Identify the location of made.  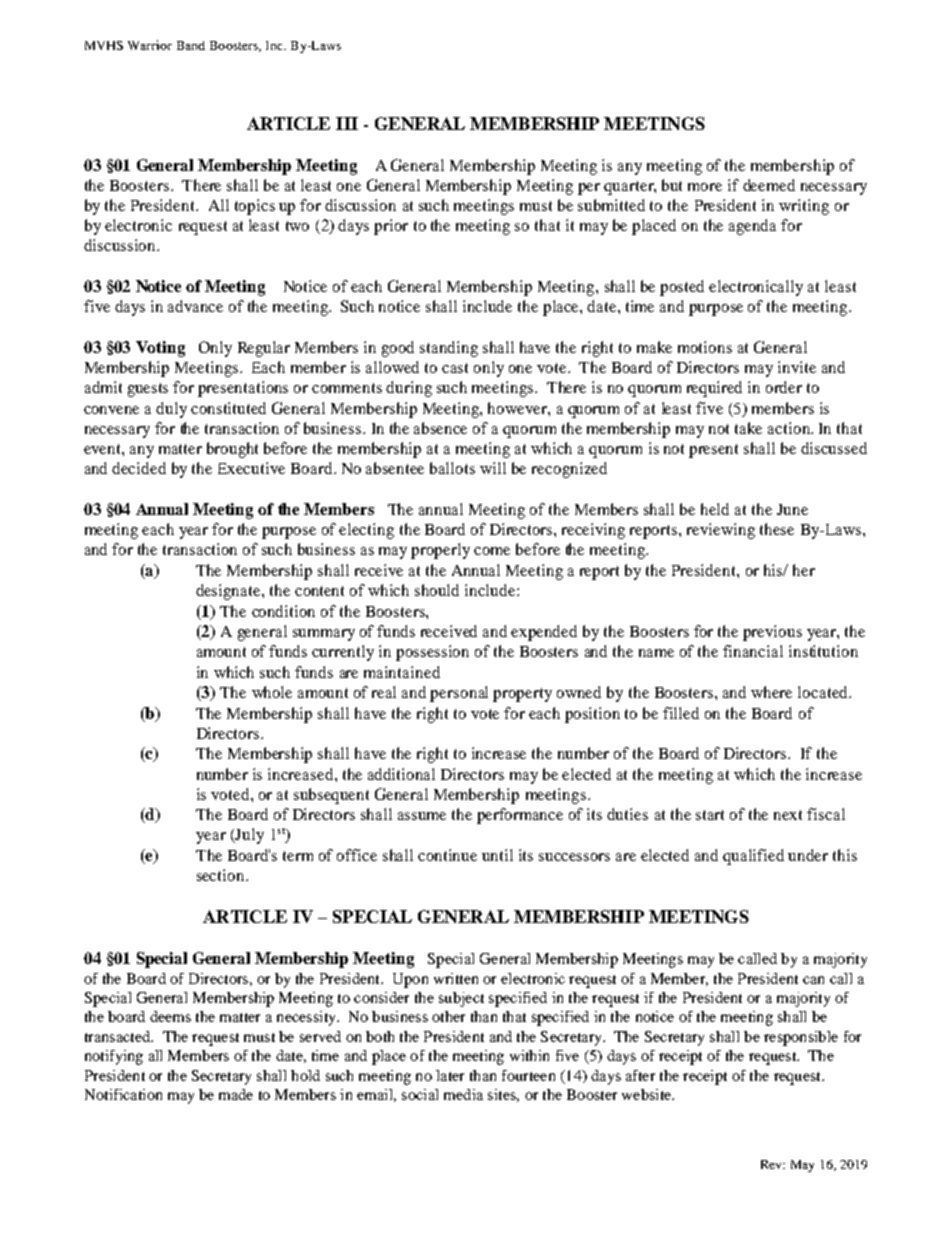
(236, 1094).
